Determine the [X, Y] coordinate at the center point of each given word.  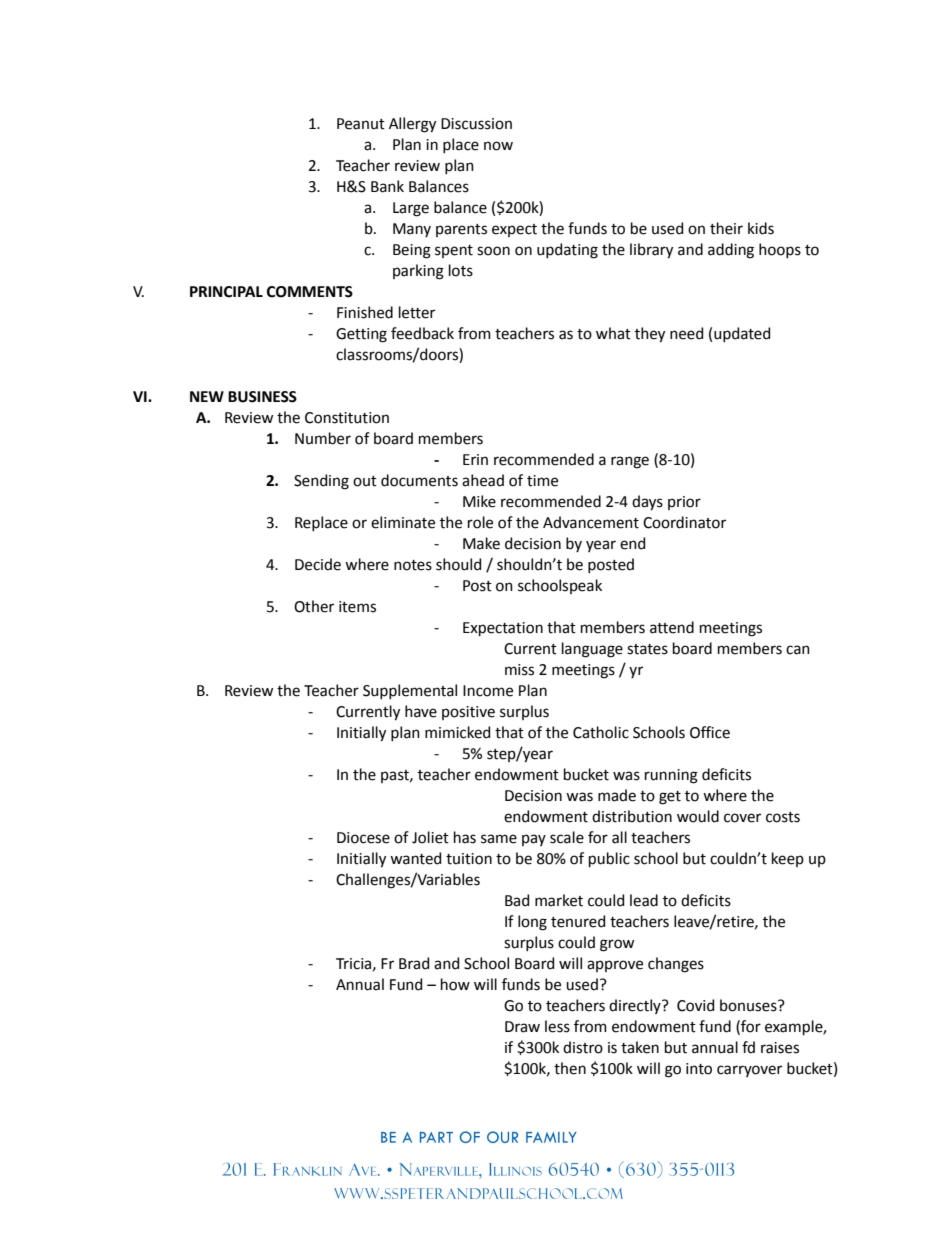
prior [684, 503]
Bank [387, 186]
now [498, 146]
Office [710, 732]
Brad [414, 963]
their [726, 228]
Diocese [363, 838]
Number [323, 438]
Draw [522, 1027]
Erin [475, 459]
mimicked [457, 732]
